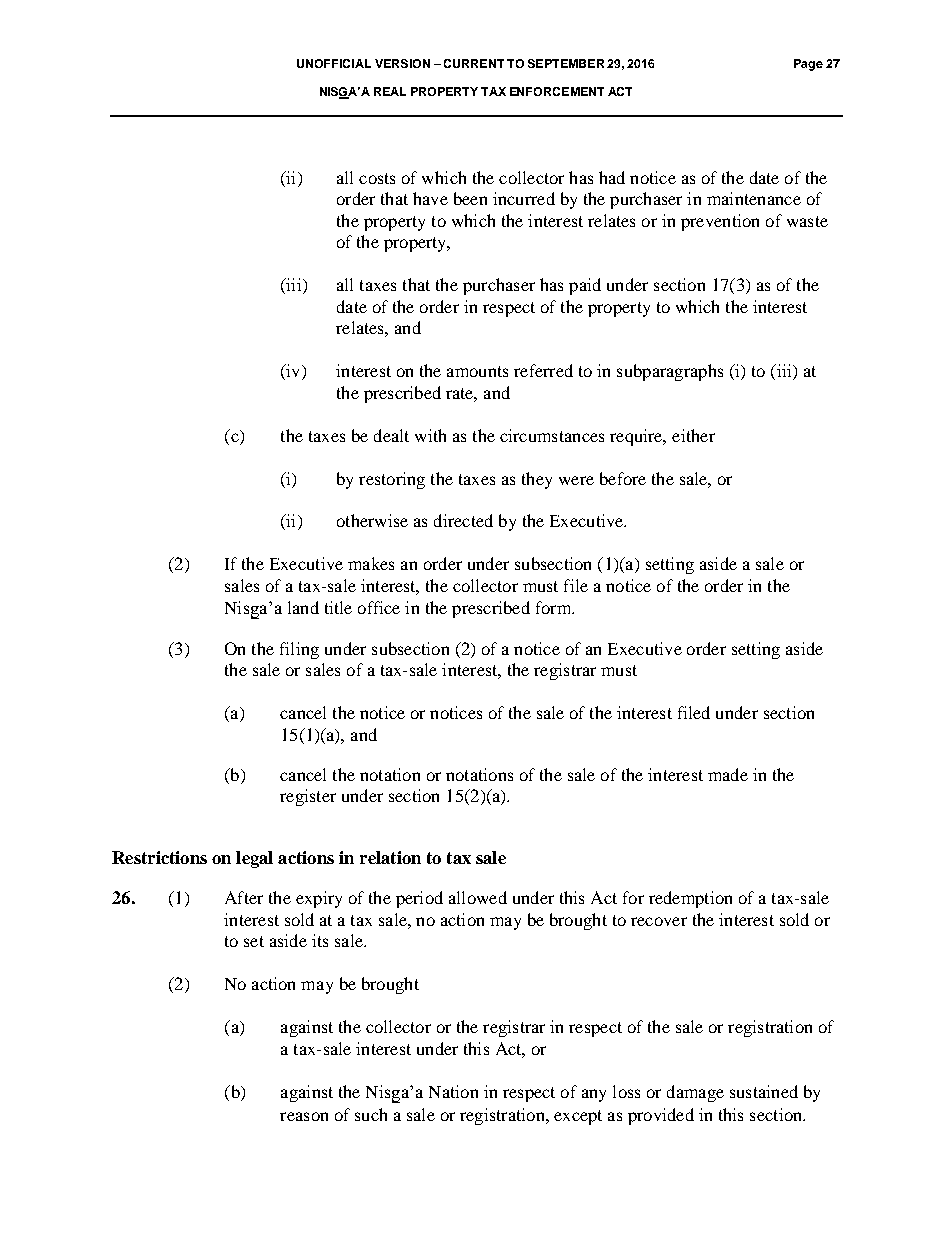 This image has height=1233, width=952. Describe the element at coordinates (808, 65) in the image. I see `Page` at that location.
